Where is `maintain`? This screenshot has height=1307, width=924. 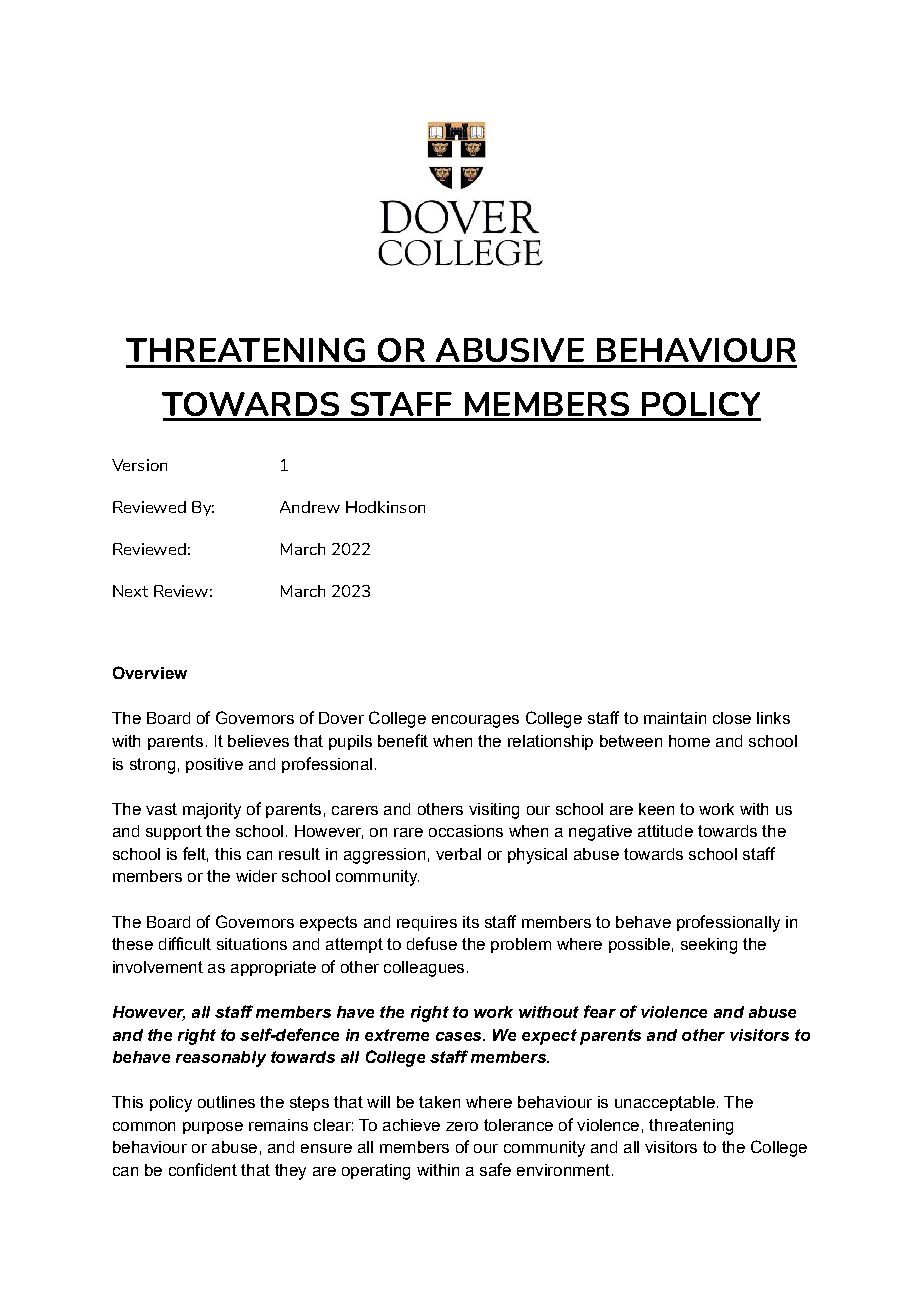
maintain is located at coordinates (675, 718).
